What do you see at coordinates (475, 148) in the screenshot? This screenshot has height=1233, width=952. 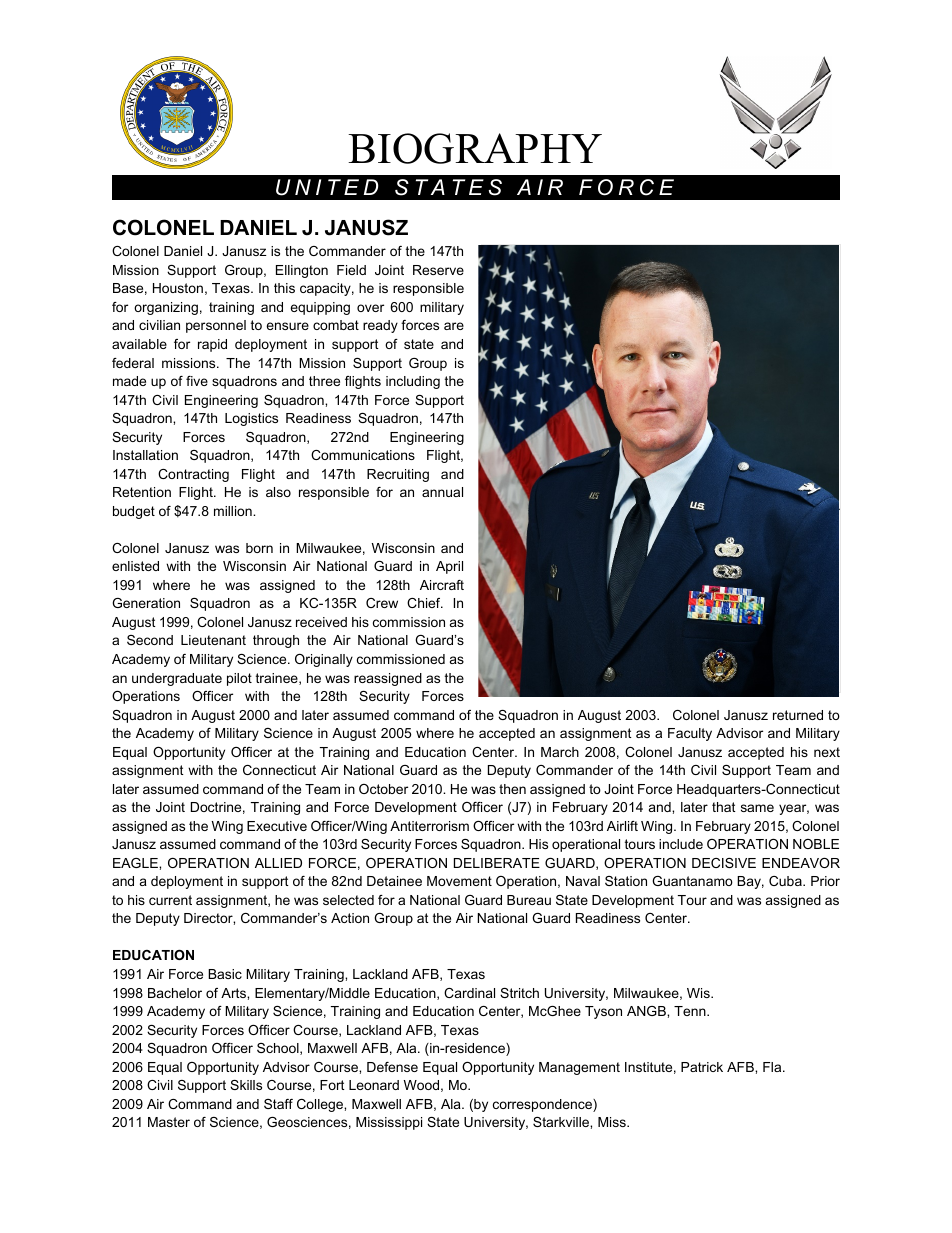 I see `BIOGRAPHY` at bounding box center [475, 148].
